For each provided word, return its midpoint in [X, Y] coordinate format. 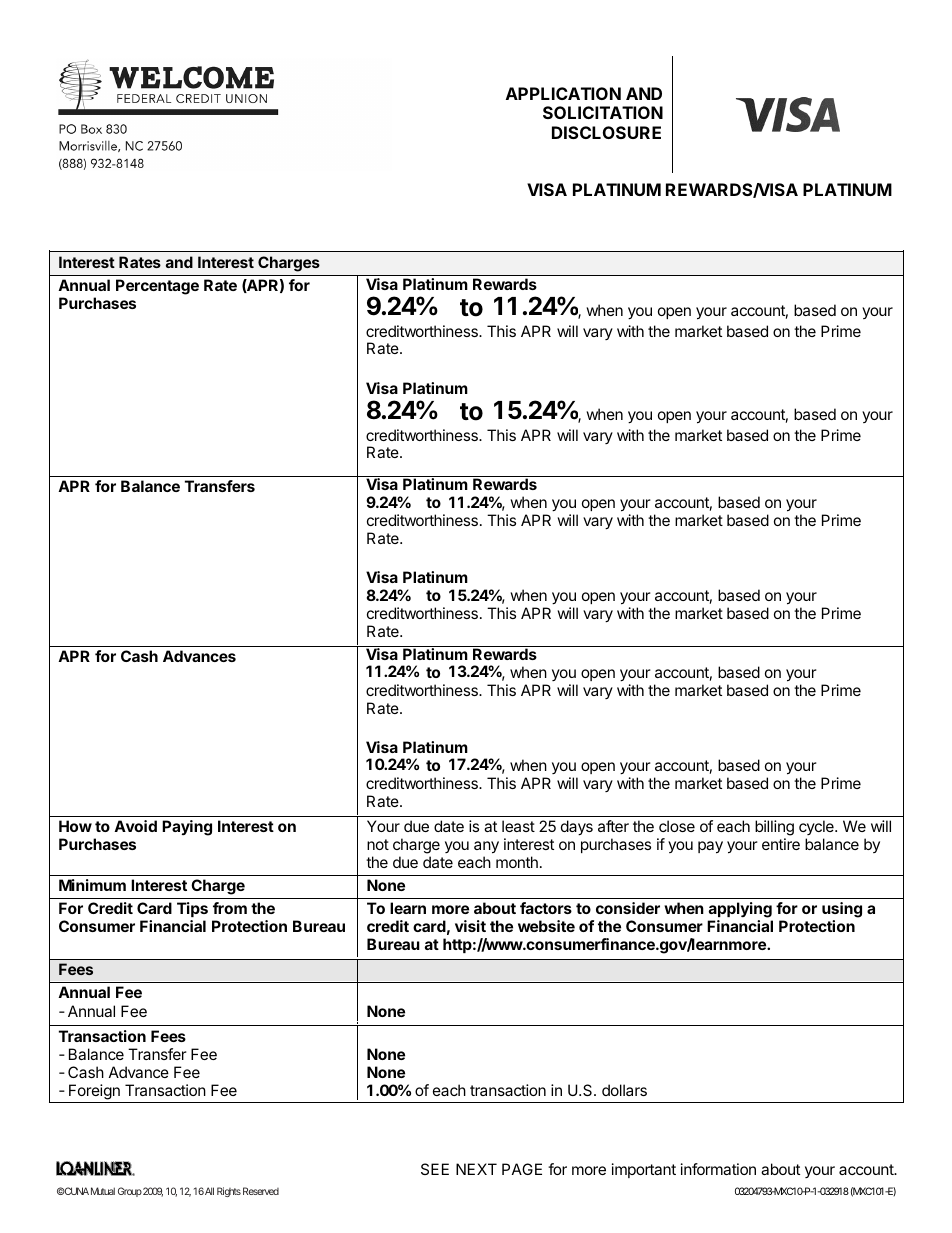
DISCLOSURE [606, 132]
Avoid [135, 826]
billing [774, 828]
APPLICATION [563, 93]
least [518, 826]
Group [130, 1192]
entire [781, 844]
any [486, 847]
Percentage [157, 287]
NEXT [476, 1169]
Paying [187, 828]
